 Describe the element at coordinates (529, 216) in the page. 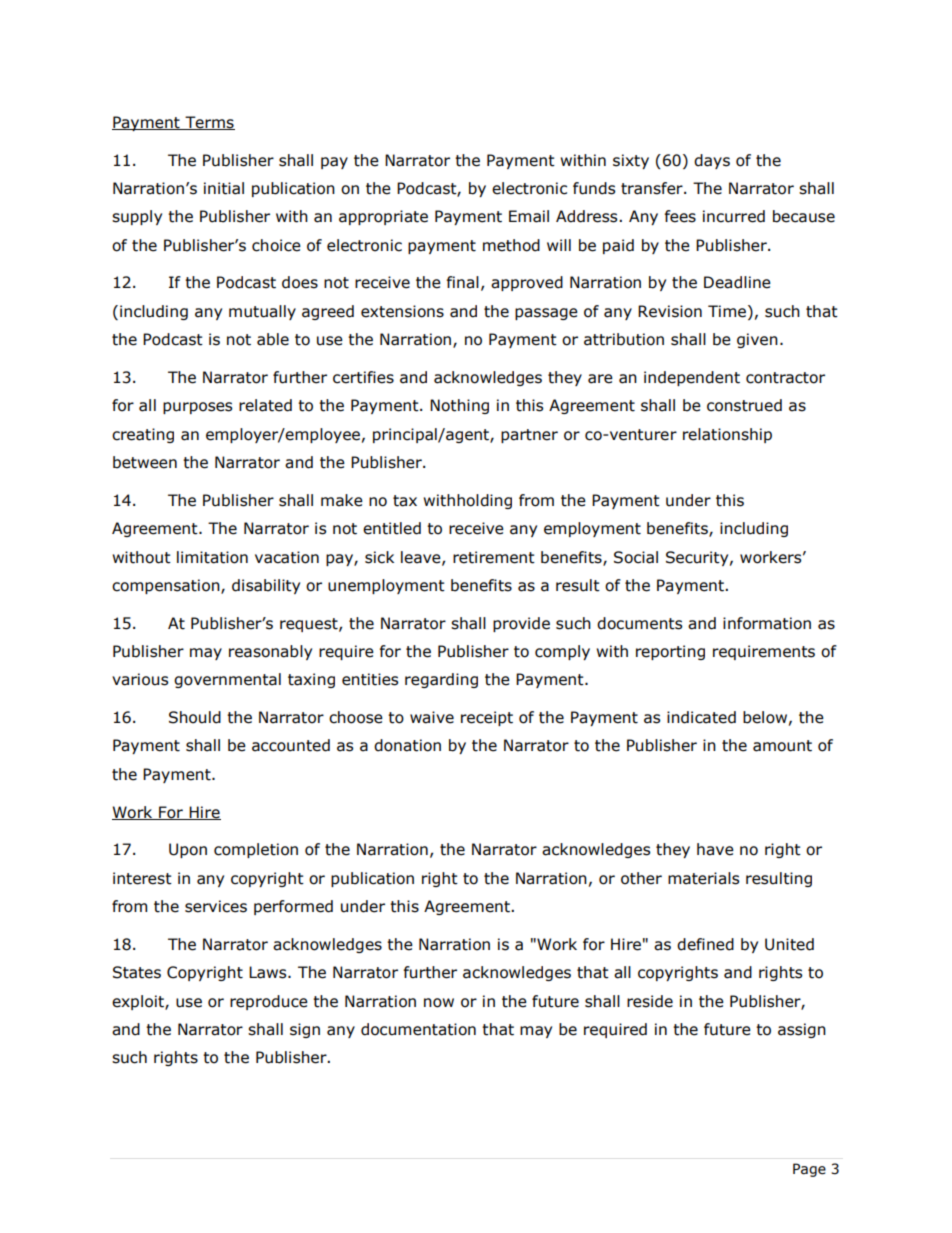

I see `Email` at that location.
